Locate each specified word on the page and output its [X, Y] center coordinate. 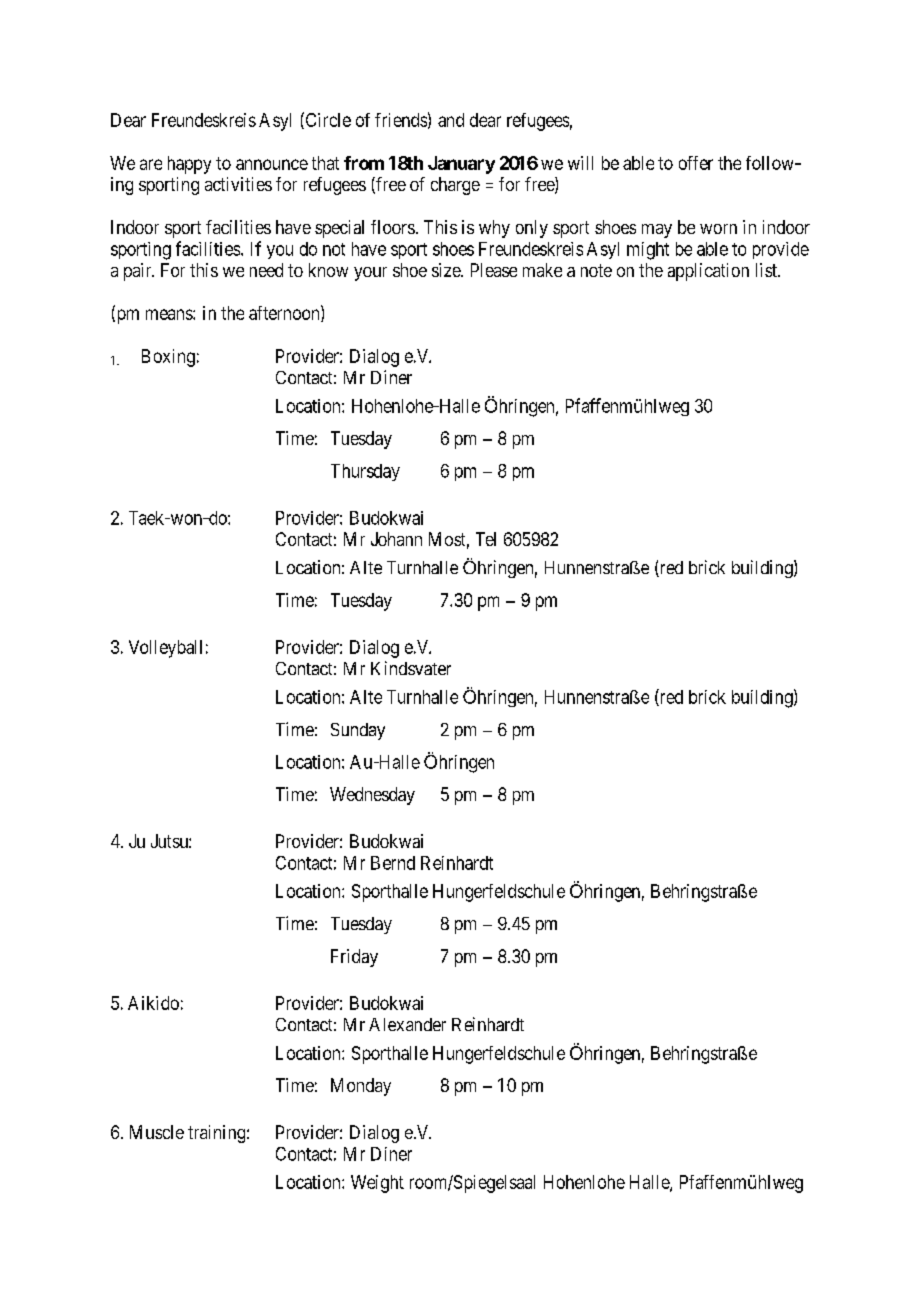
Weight [377, 1184]
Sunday [358, 731]
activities [238, 184]
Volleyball [165, 649]
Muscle [157, 1132]
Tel [486, 539]
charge [455, 186]
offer [696, 163]
